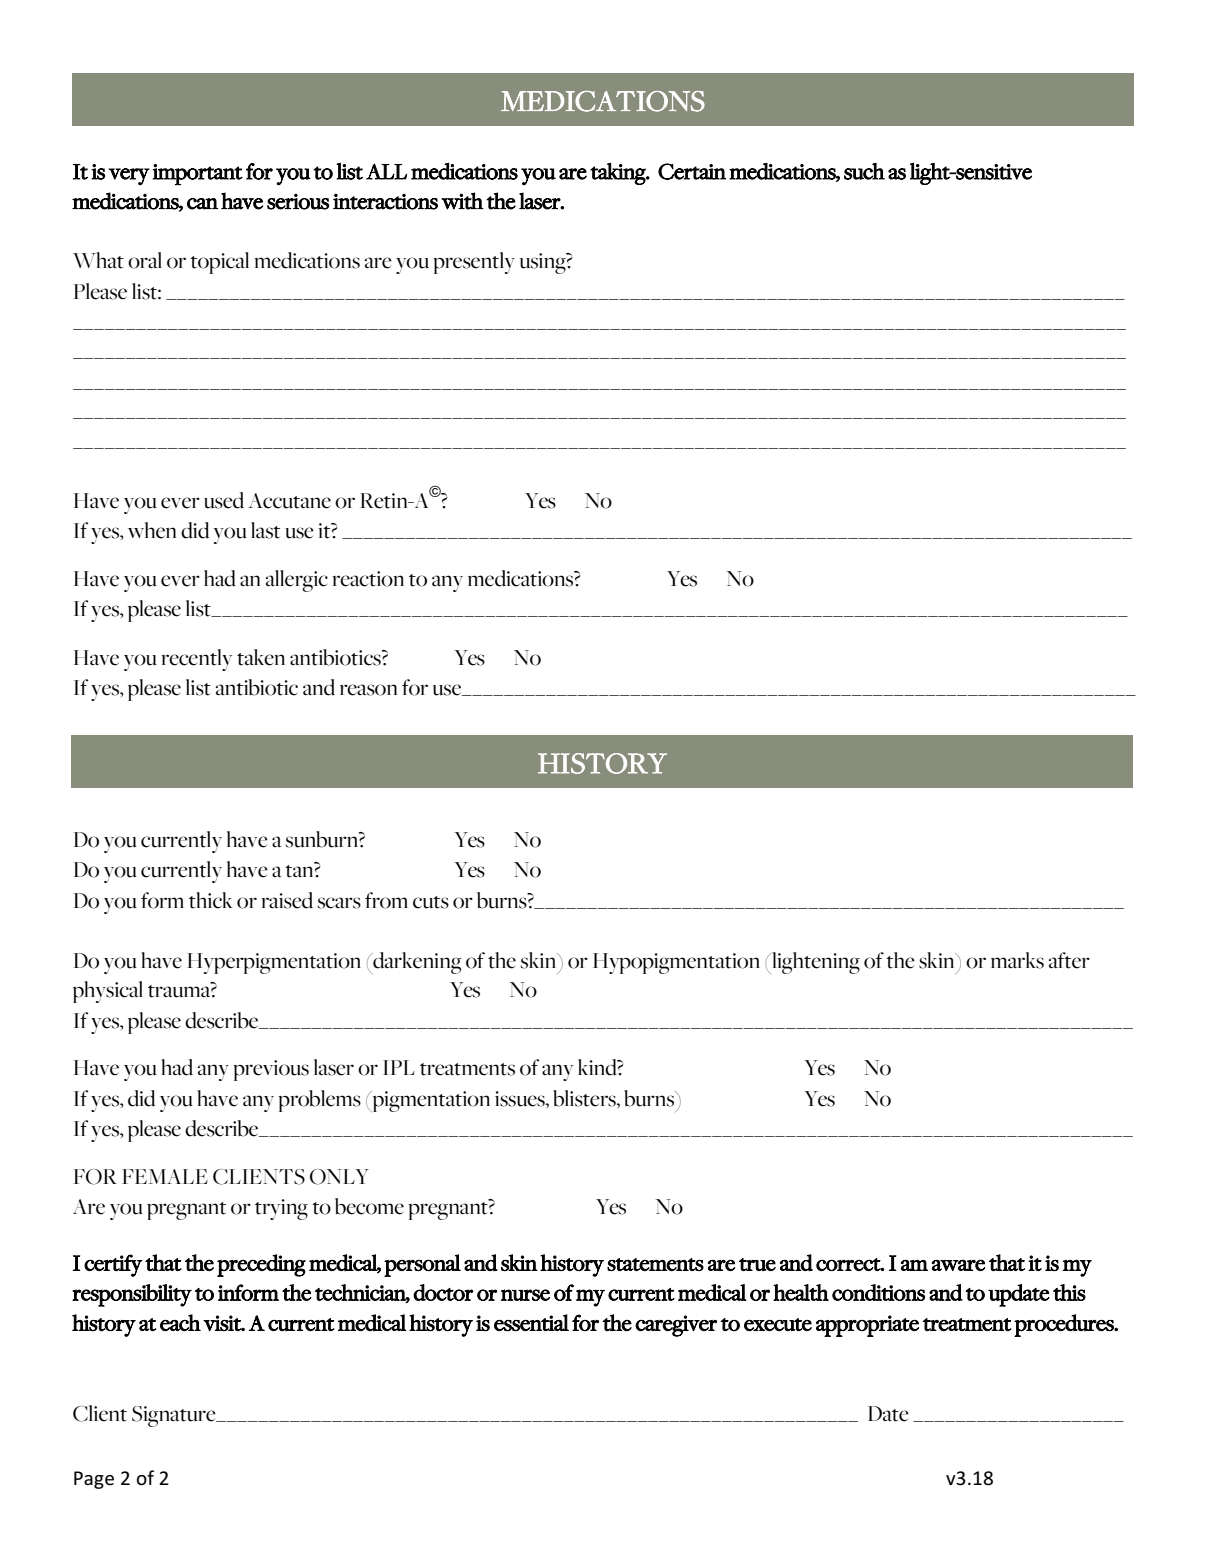  Describe the element at coordinates (864, 171) in the screenshot. I see `such` at that location.
